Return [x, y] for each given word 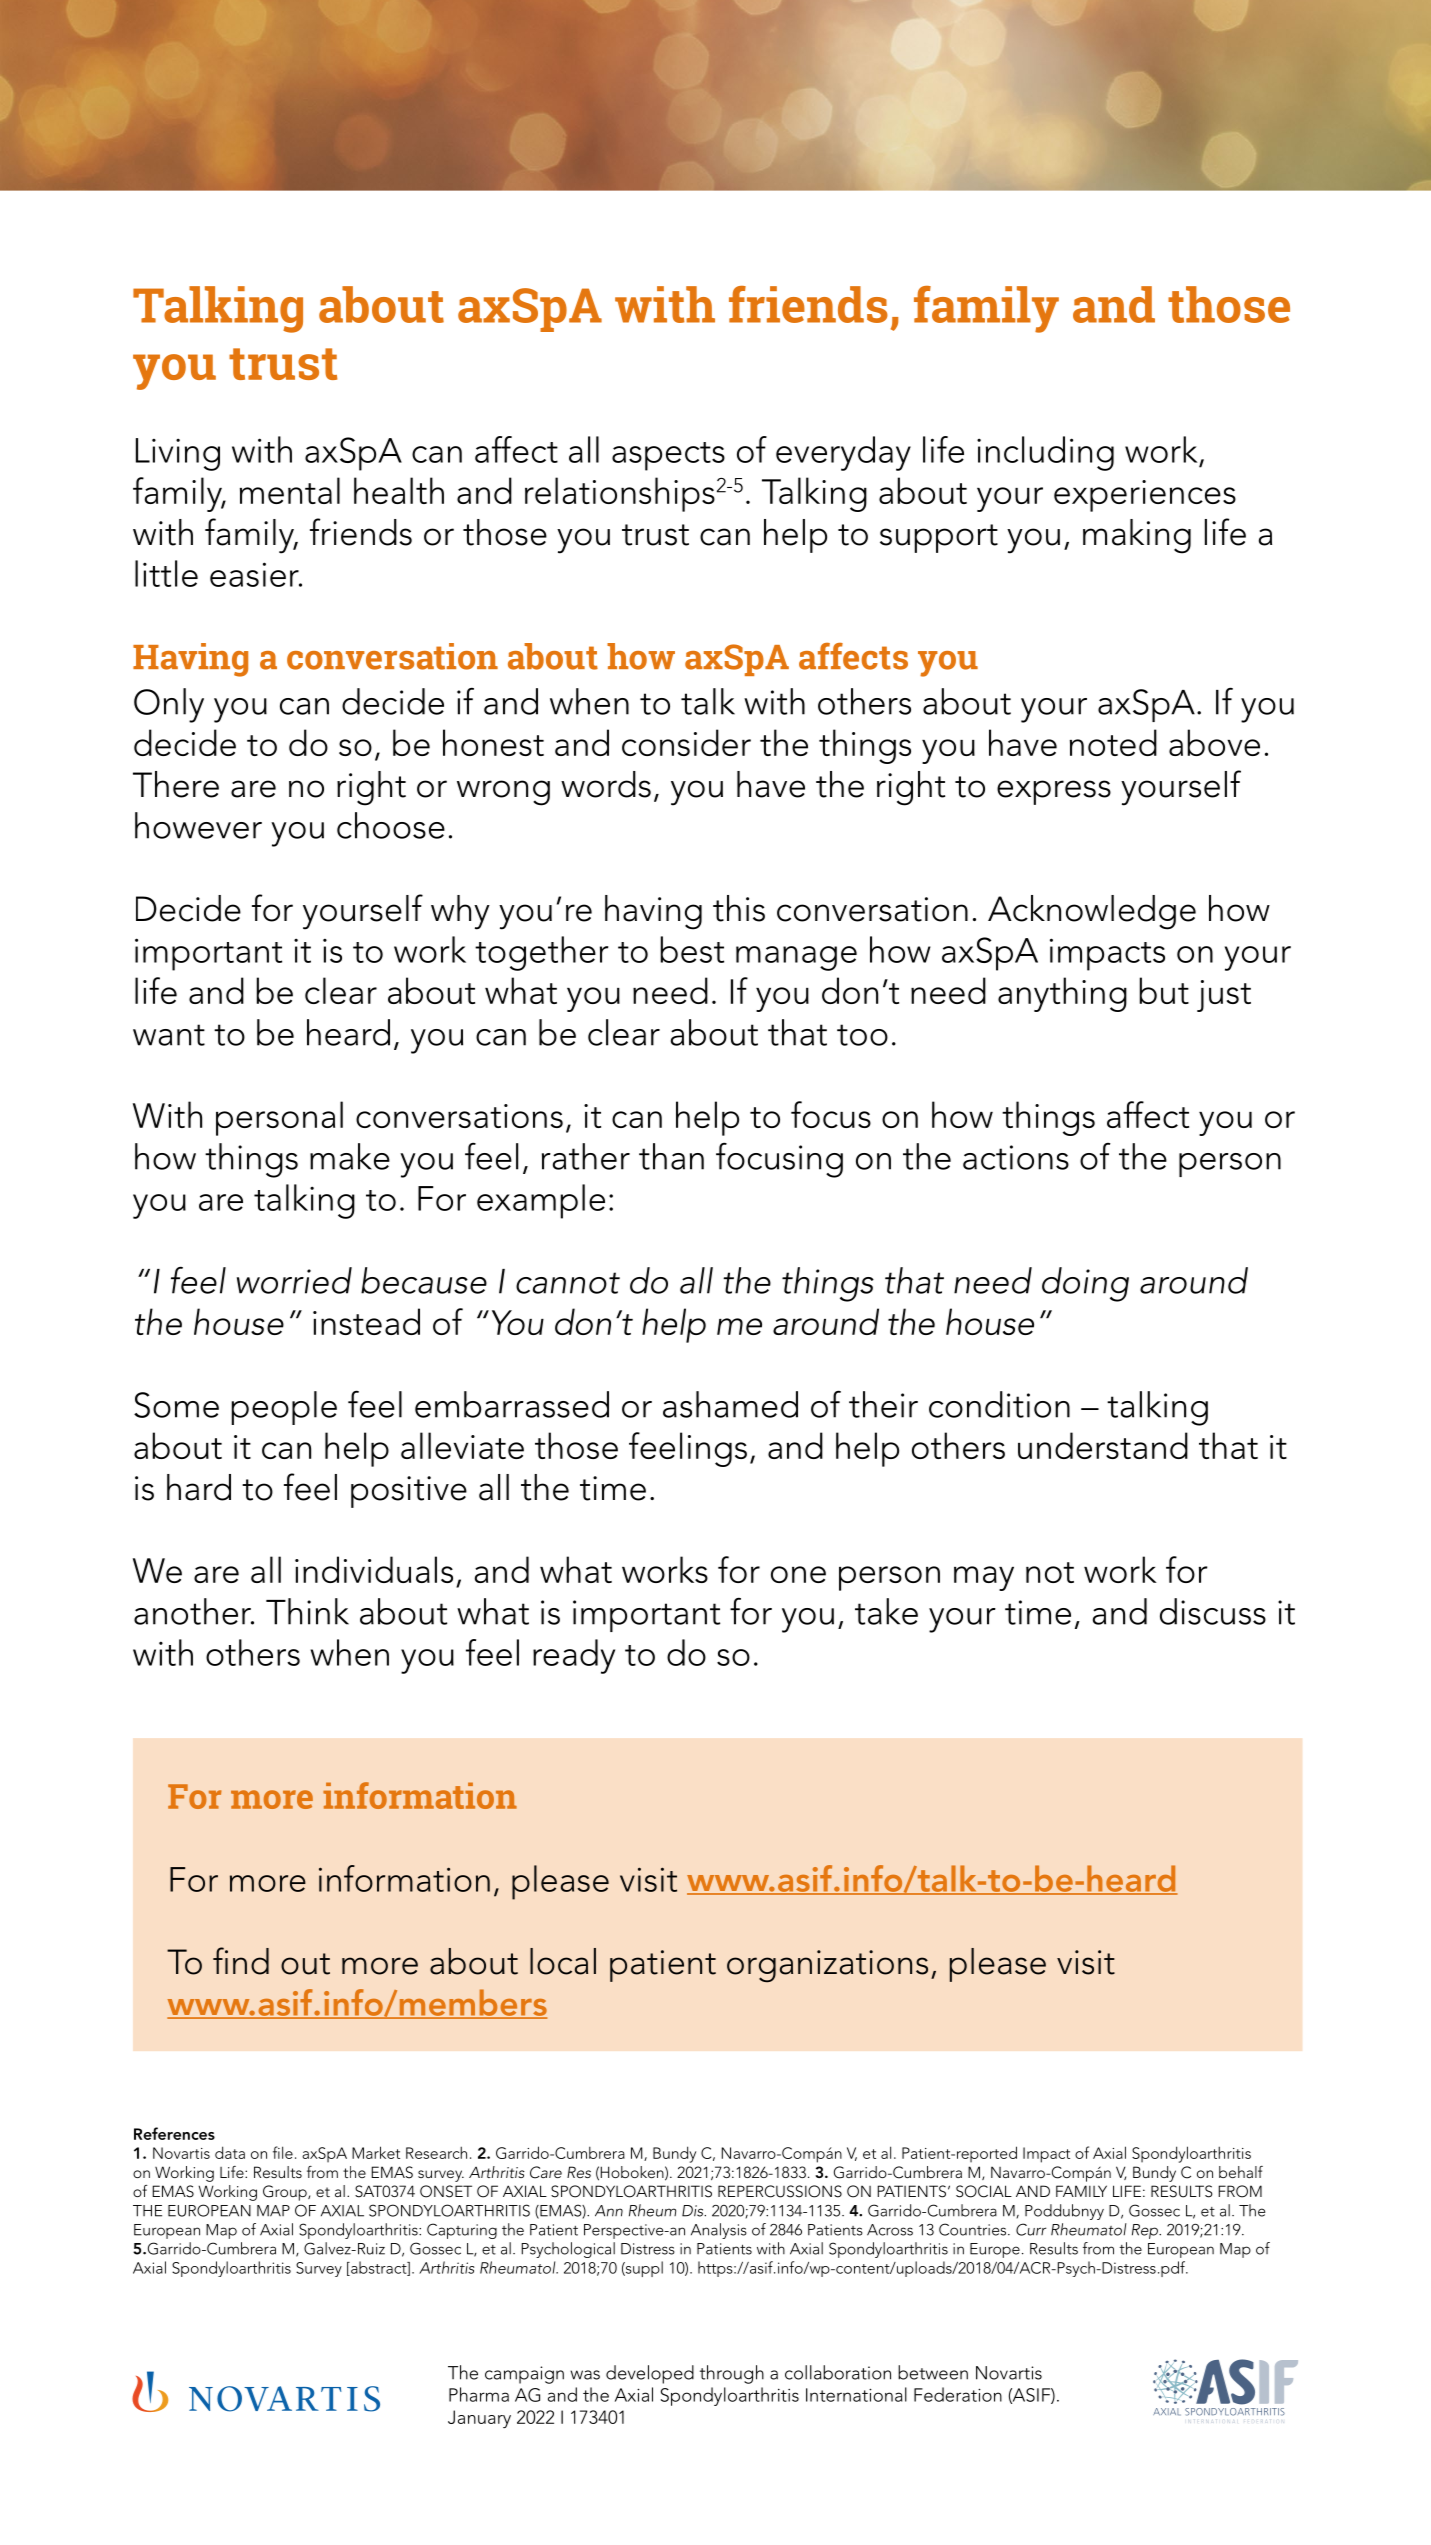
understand [1103, 1445]
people [284, 1408]
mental [290, 490]
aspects [668, 456]
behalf [1241, 2172]
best [692, 949]
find [241, 1961]
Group [286, 2193]
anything [1062, 994]
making [1137, 536]
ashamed [730, 1404]
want [169, 1035]
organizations [827, 1966]
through [732, 2374]
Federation [958, 2394]
